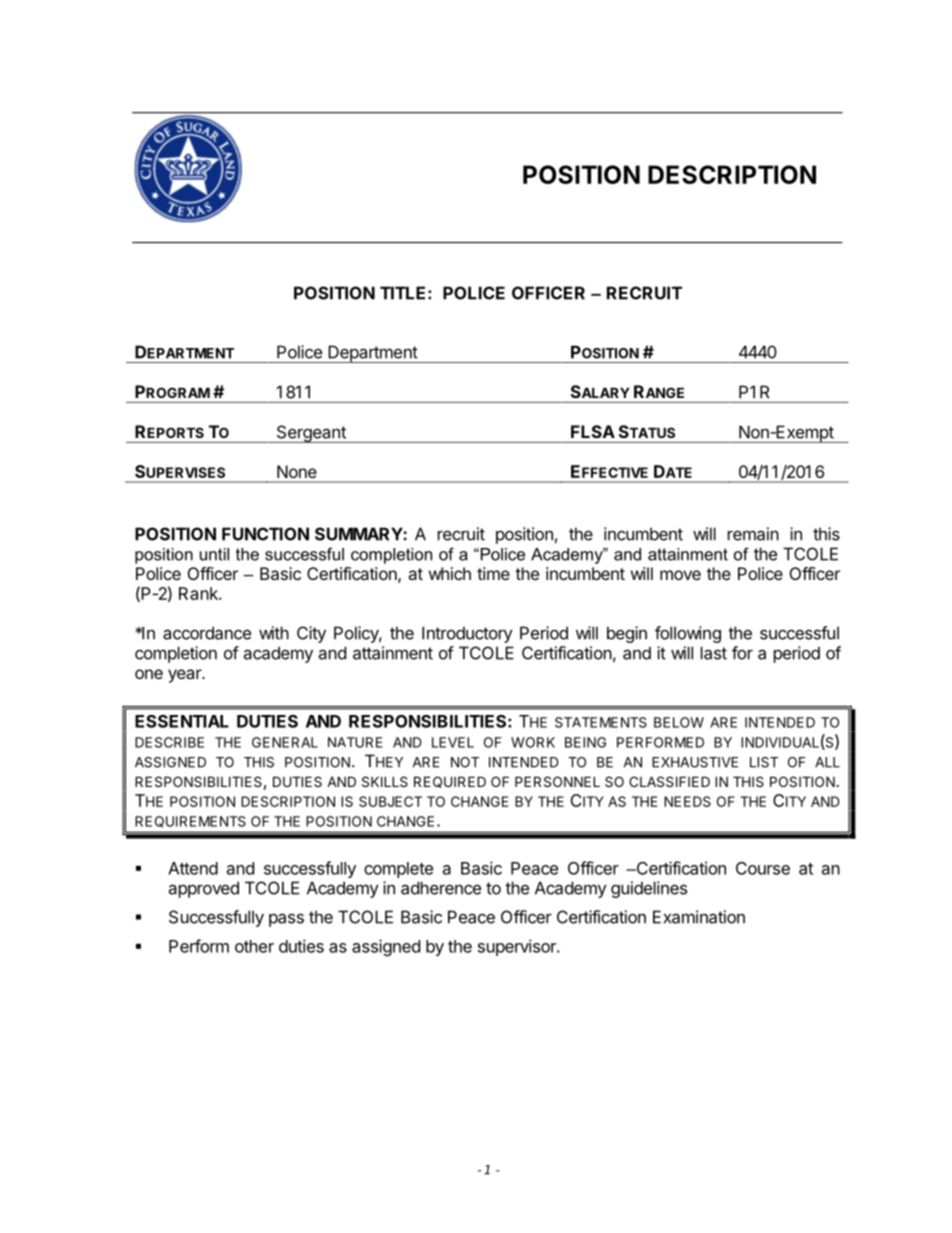 The height and width of the screenshot is (1233, 952). What do you see at coordinates (450, 782) in the screenshot?
I see `REQUIRED` at bounding box center [450, 782].
